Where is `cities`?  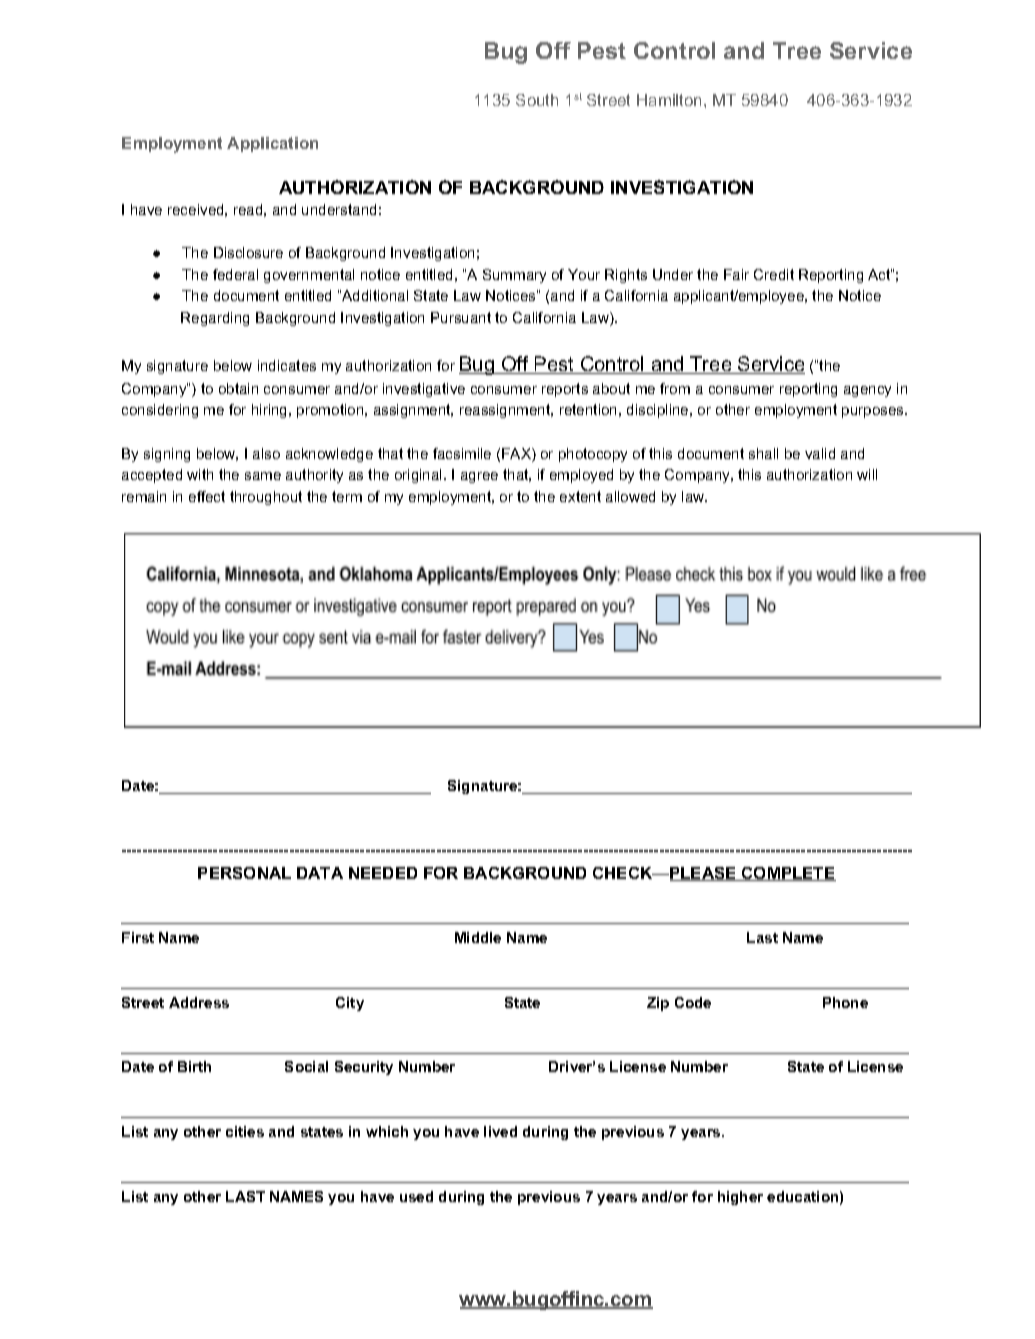 cities is located at coordinates (245, 1131).
